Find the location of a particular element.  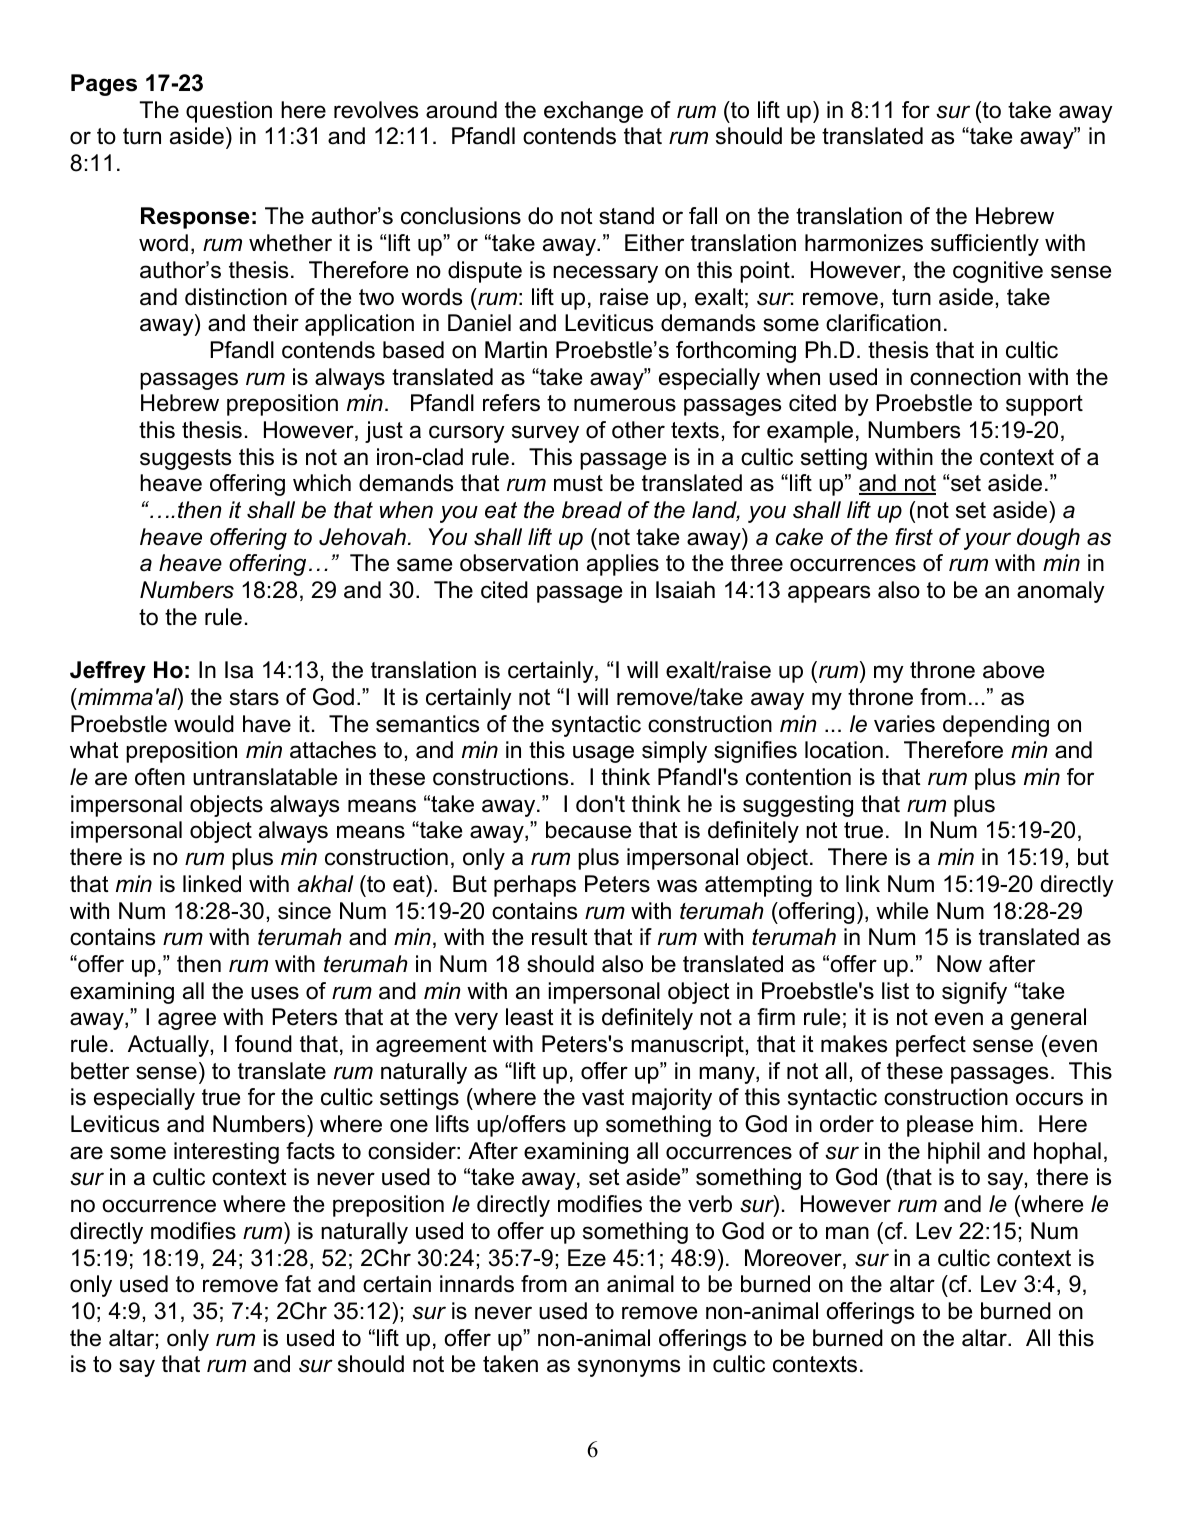

since is located at coordinates (304, 911).
